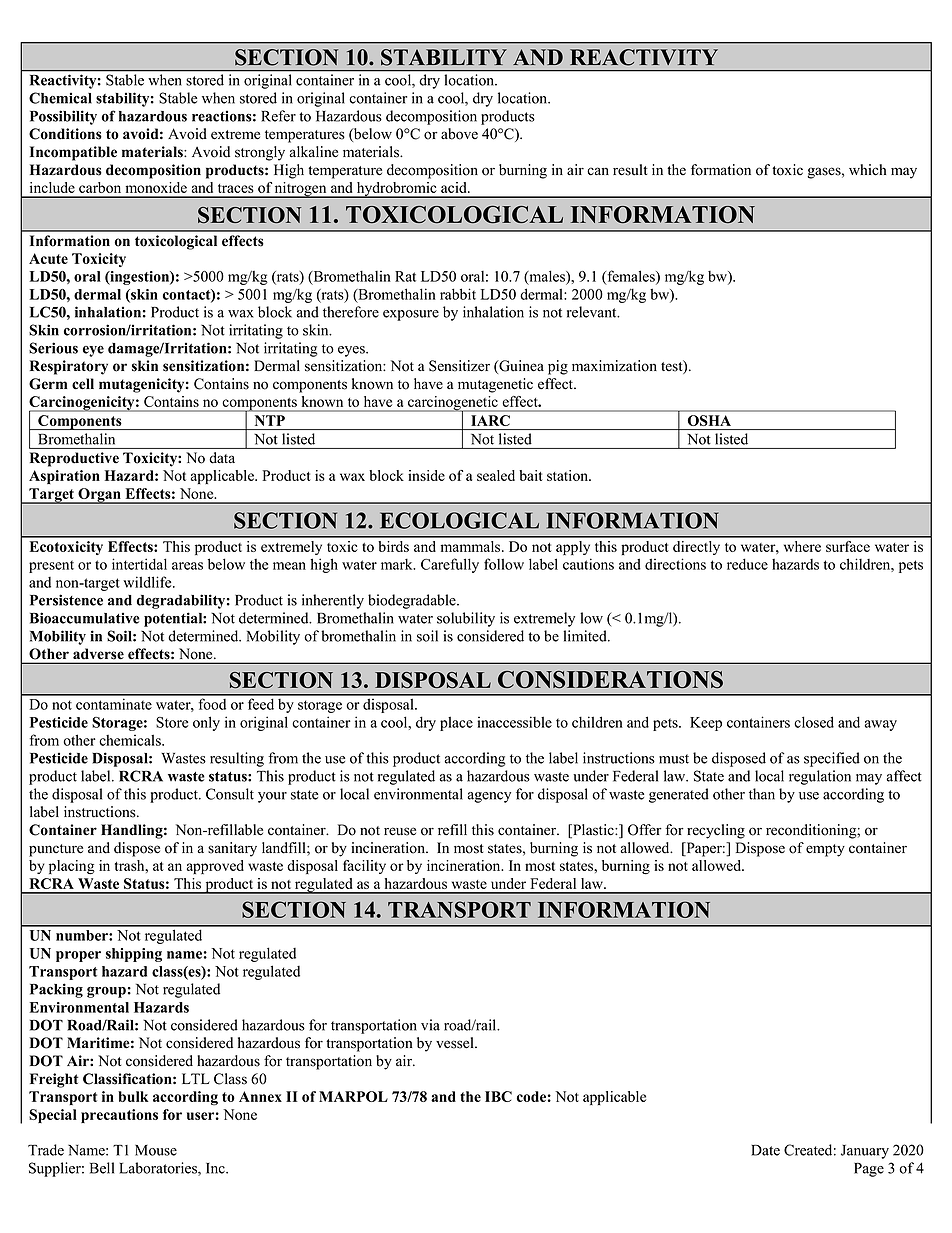 The width and height of the page is (952, 1233). What do you see at coordinates (73, 153) in the page?
I see `Incompatible` at bounding box center [73, 153].
